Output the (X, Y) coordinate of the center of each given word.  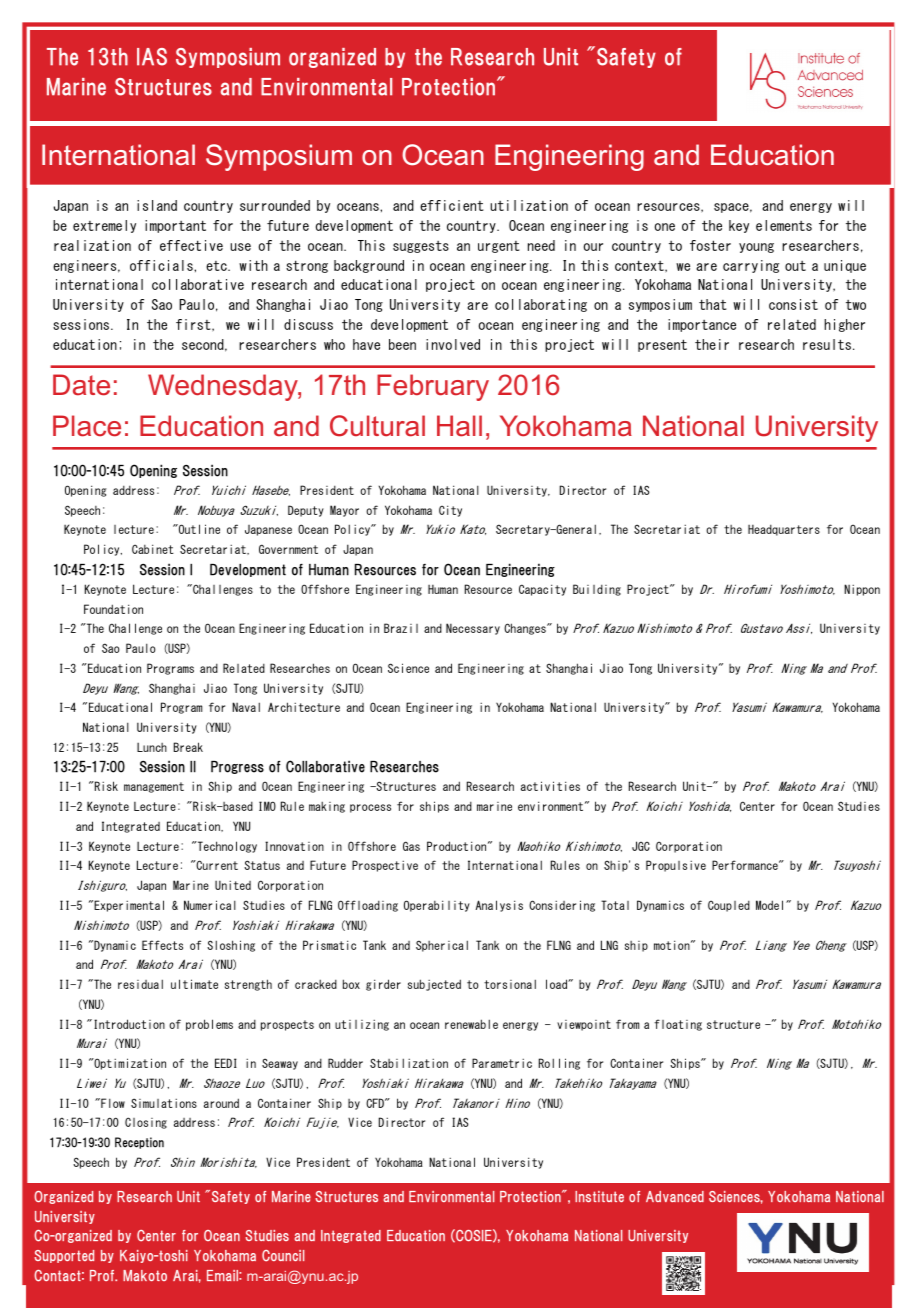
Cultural (377, 426)
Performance (746, 865)
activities (550, 786)
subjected (434, 985)
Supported (64, 1256)
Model (769, 905)
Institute (599, 1196)
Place (87, 426)
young (756, 248)
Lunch (152, 747)
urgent (498, 247)
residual (140, 984)
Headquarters (784, 530)
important (175, 226)
